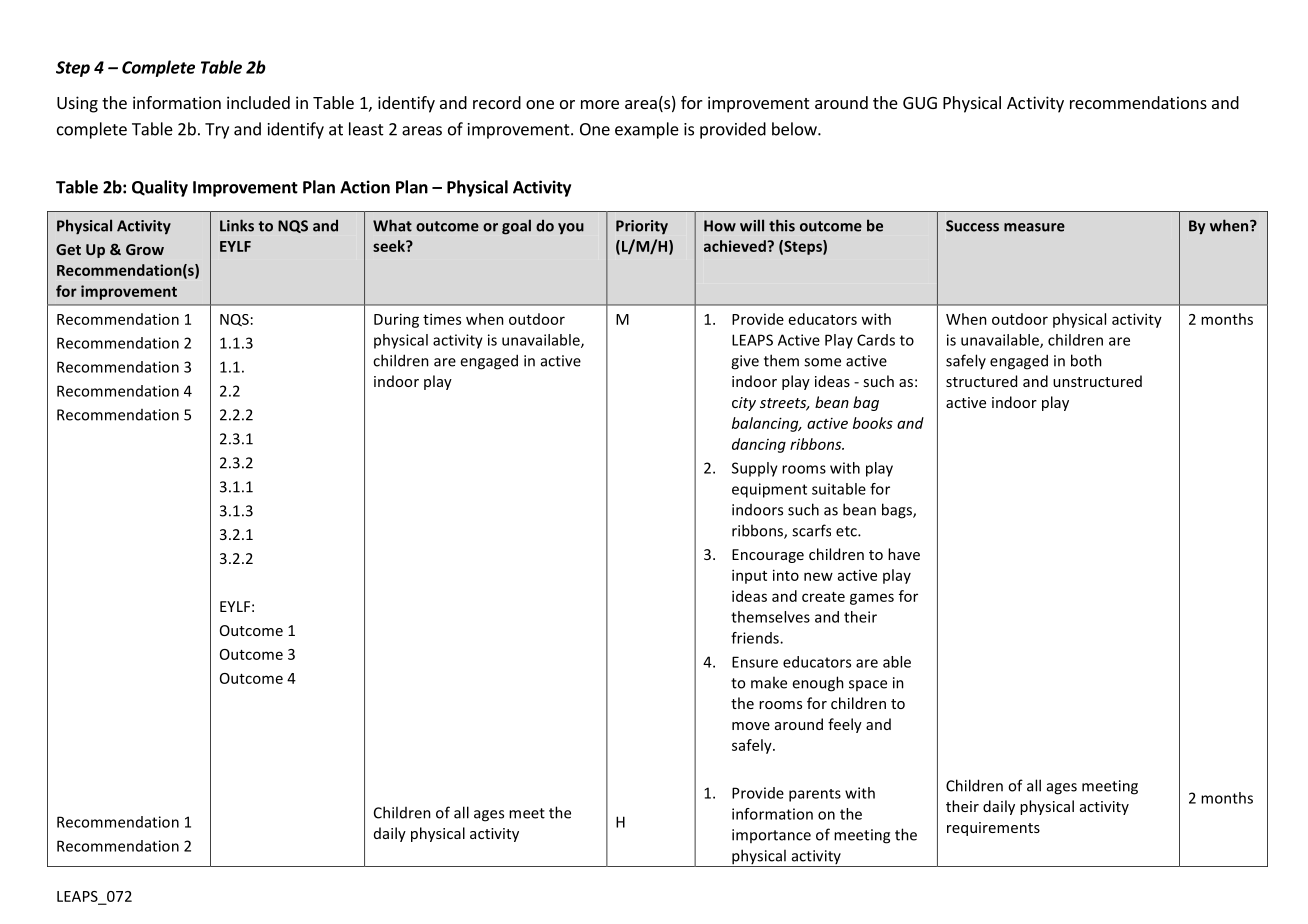  What do you see at coordinates (898, 511) in the page?
I see `bags` at bounding box center [898, 511].
